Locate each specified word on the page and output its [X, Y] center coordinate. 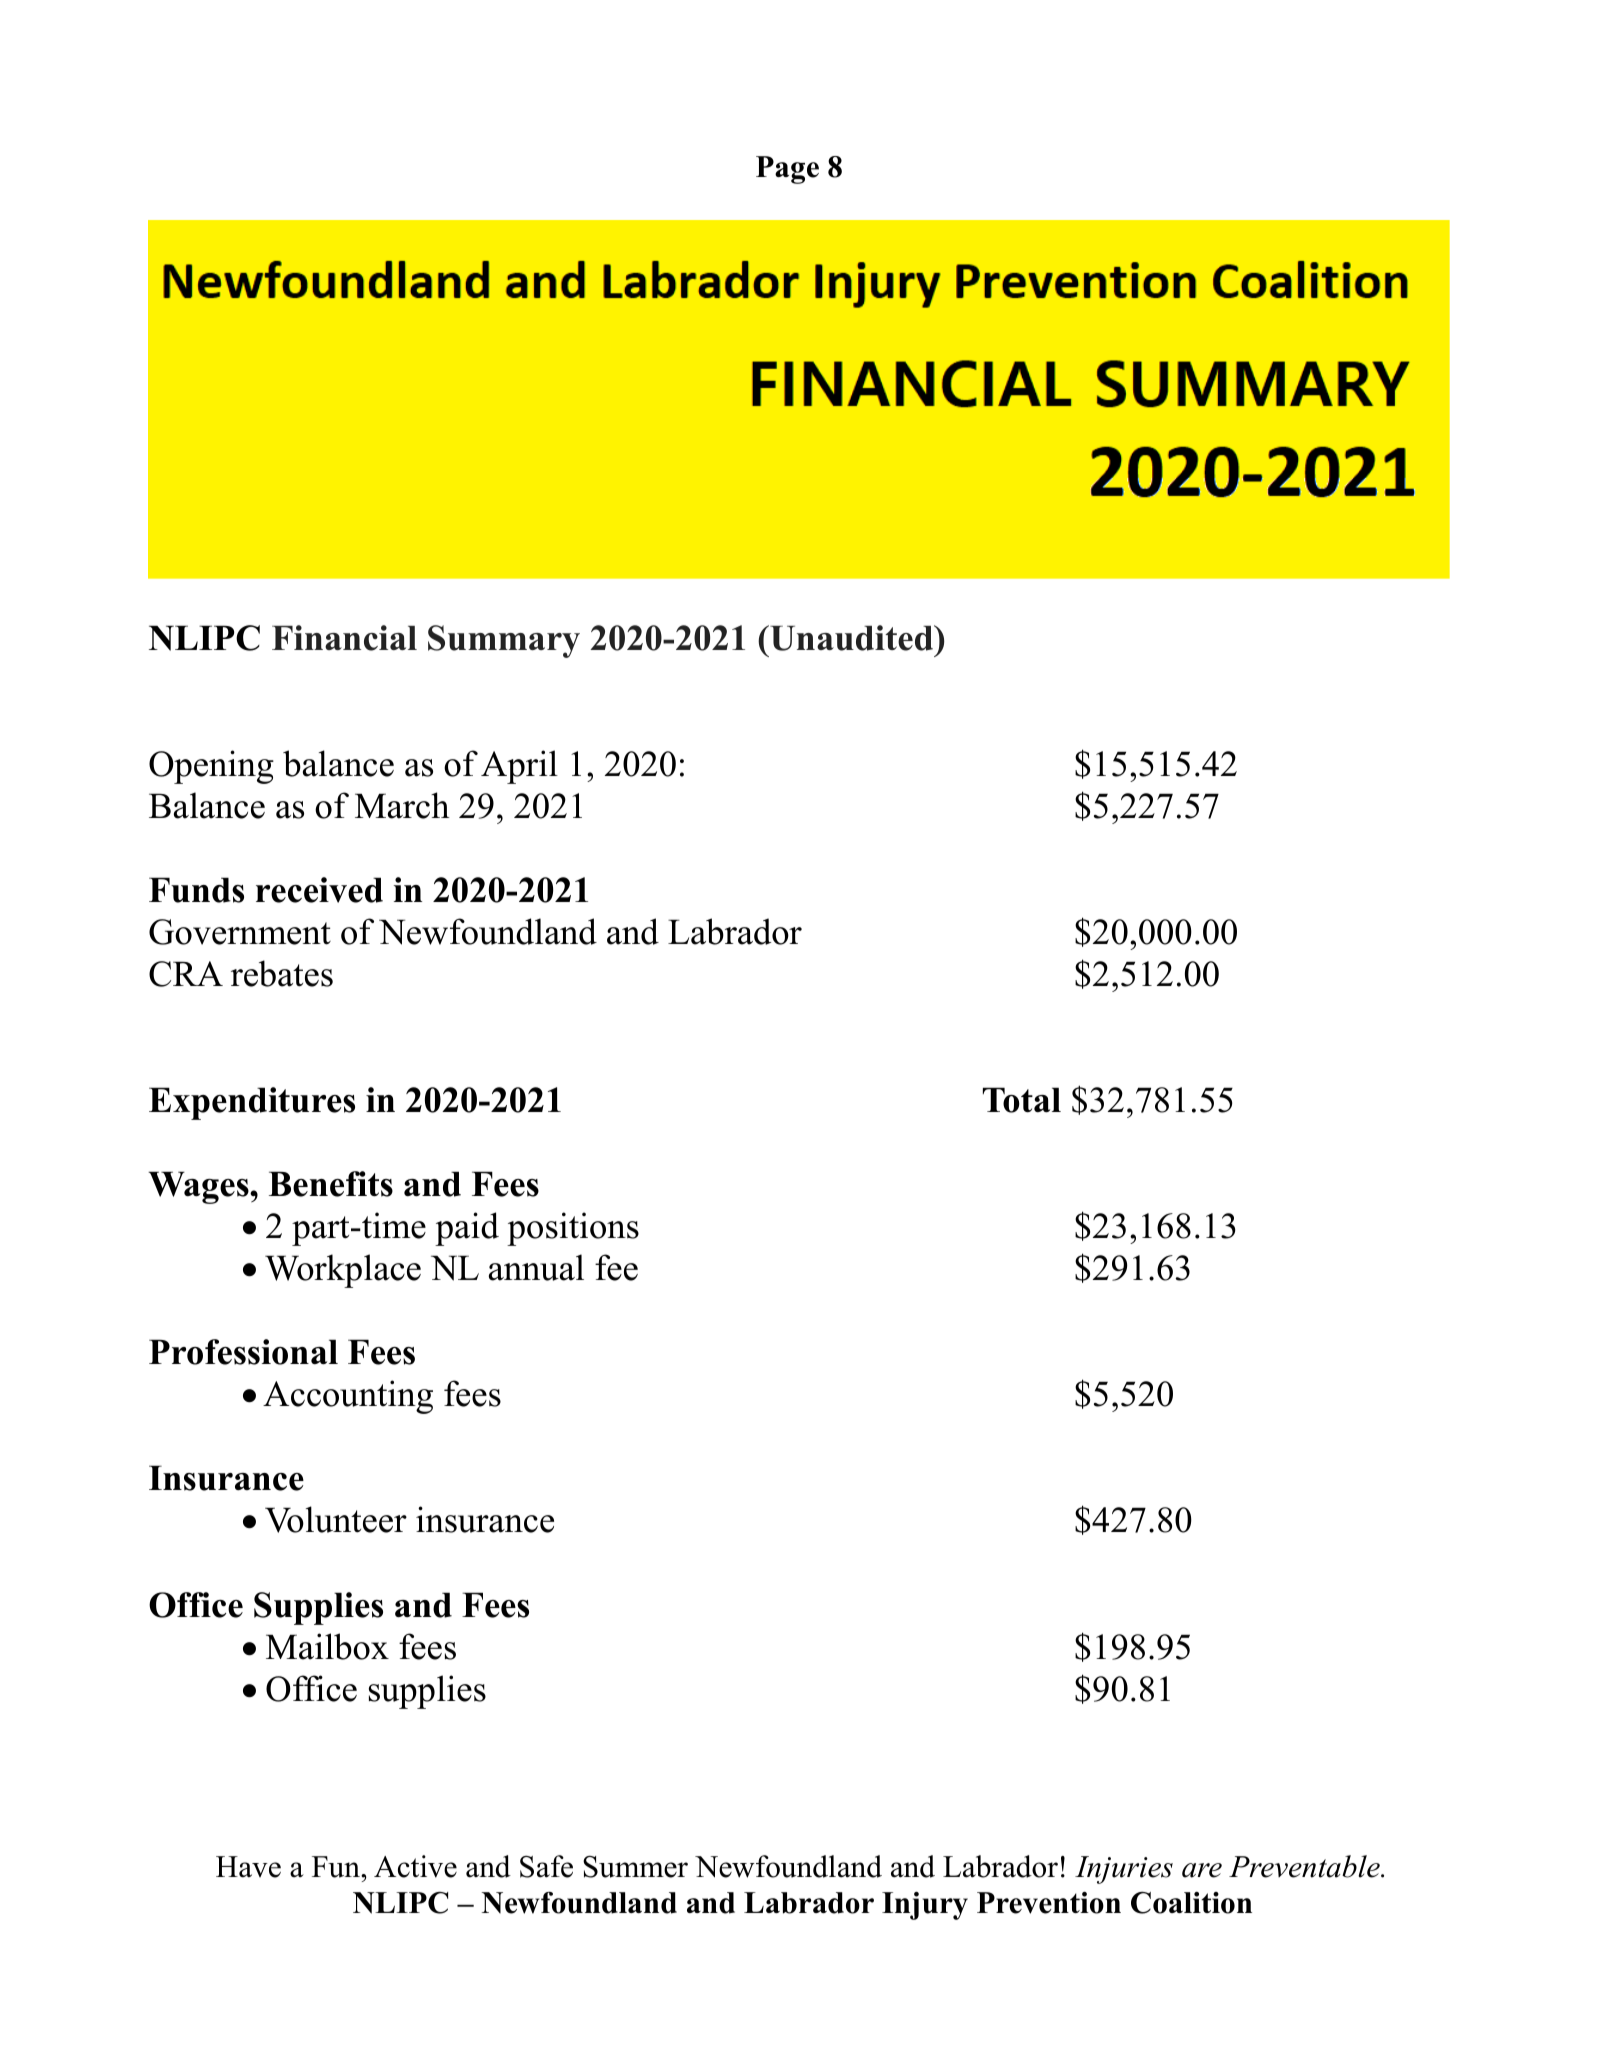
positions [573, 1229]
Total [1022, 1100]
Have [248, 1867]
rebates [282, 973]
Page [787, 170]
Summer [635, 1867]
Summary [504, 641]
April [519, 767]
